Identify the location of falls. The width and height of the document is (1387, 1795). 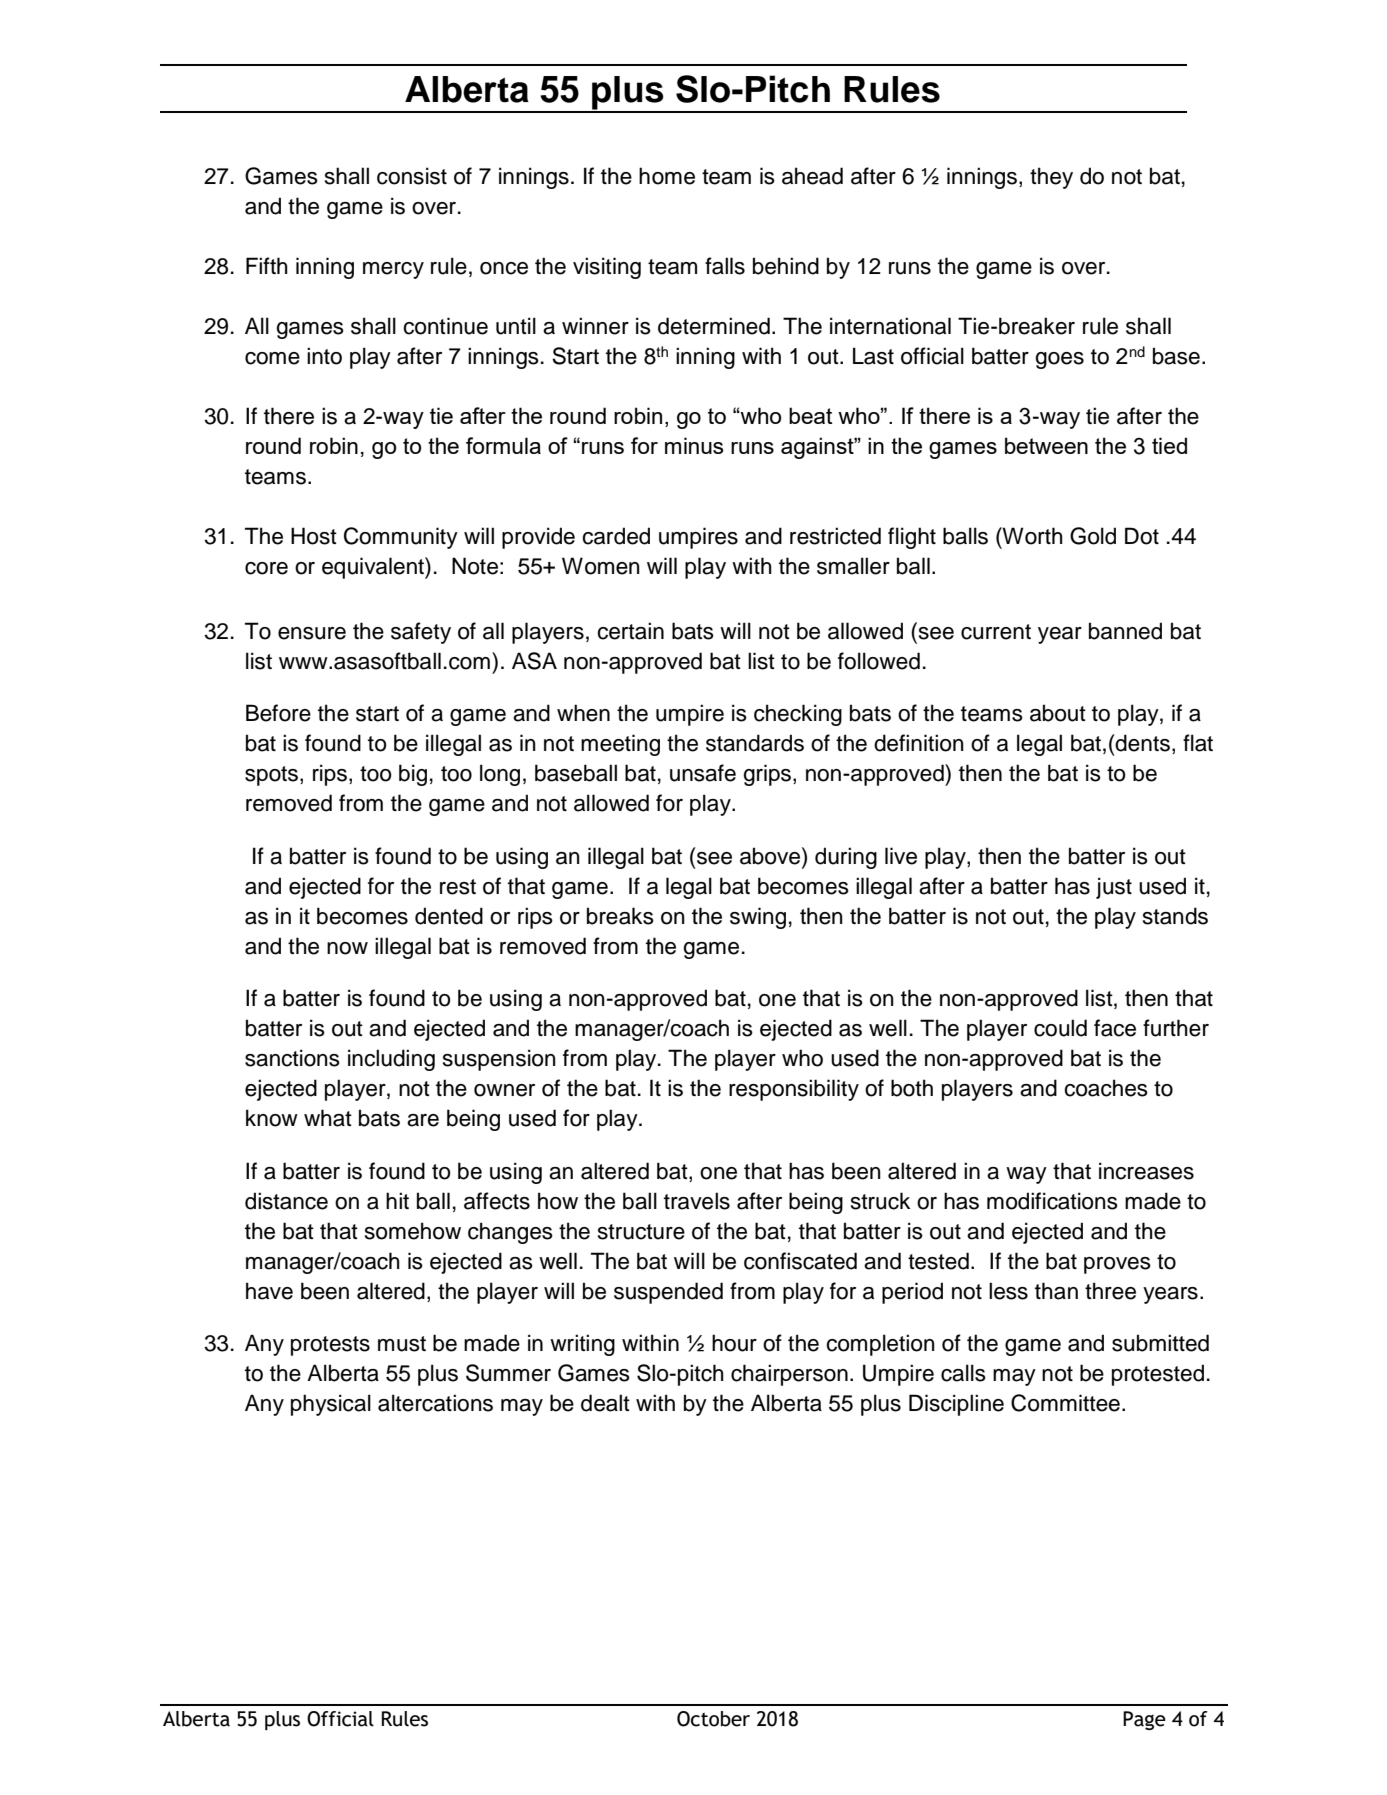
(725, 266).
